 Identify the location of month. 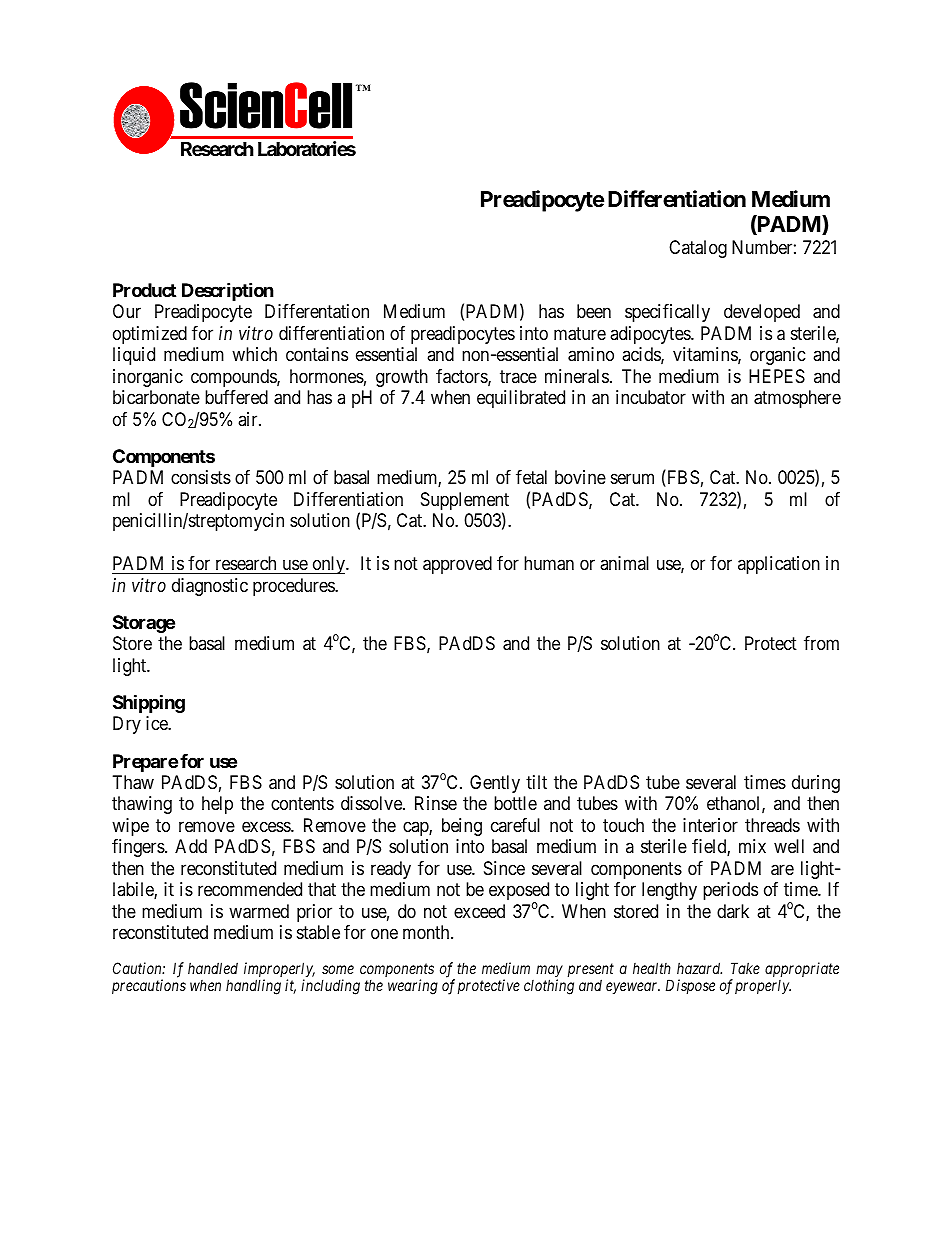
(427, 932).
